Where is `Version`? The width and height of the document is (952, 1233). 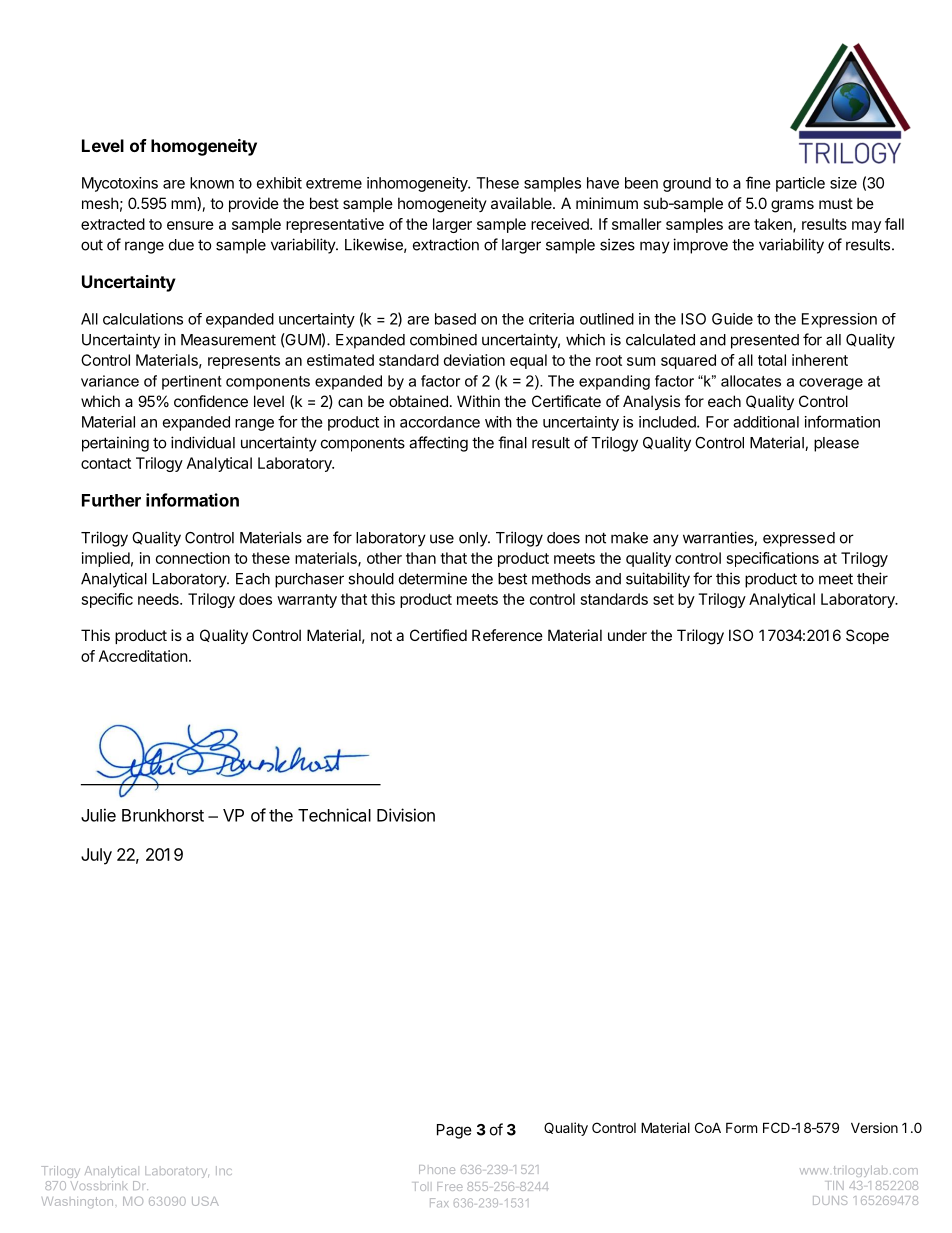 Version is located at coordinates (874, 1127).
